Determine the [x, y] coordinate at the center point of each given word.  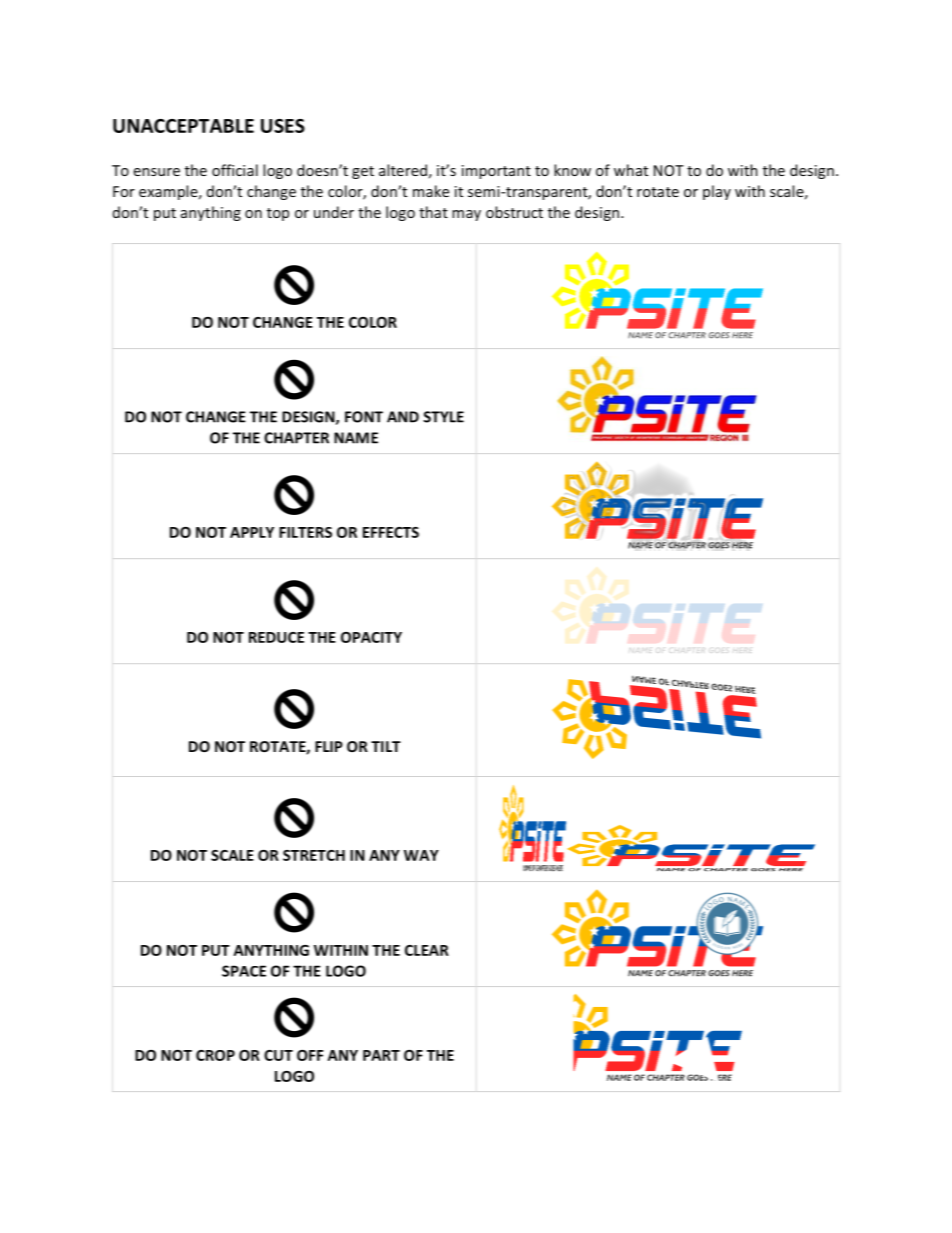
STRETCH [314, 855]
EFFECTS [391, 532]
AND [403, 417]
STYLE [443, 417]
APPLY [252, 532]
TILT [386, 746]
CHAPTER [296, 438]
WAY [421, 855]
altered [403, 170]
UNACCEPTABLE [183, 126]
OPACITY [371, 637]
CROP [215, 1055]
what [631, 170]
